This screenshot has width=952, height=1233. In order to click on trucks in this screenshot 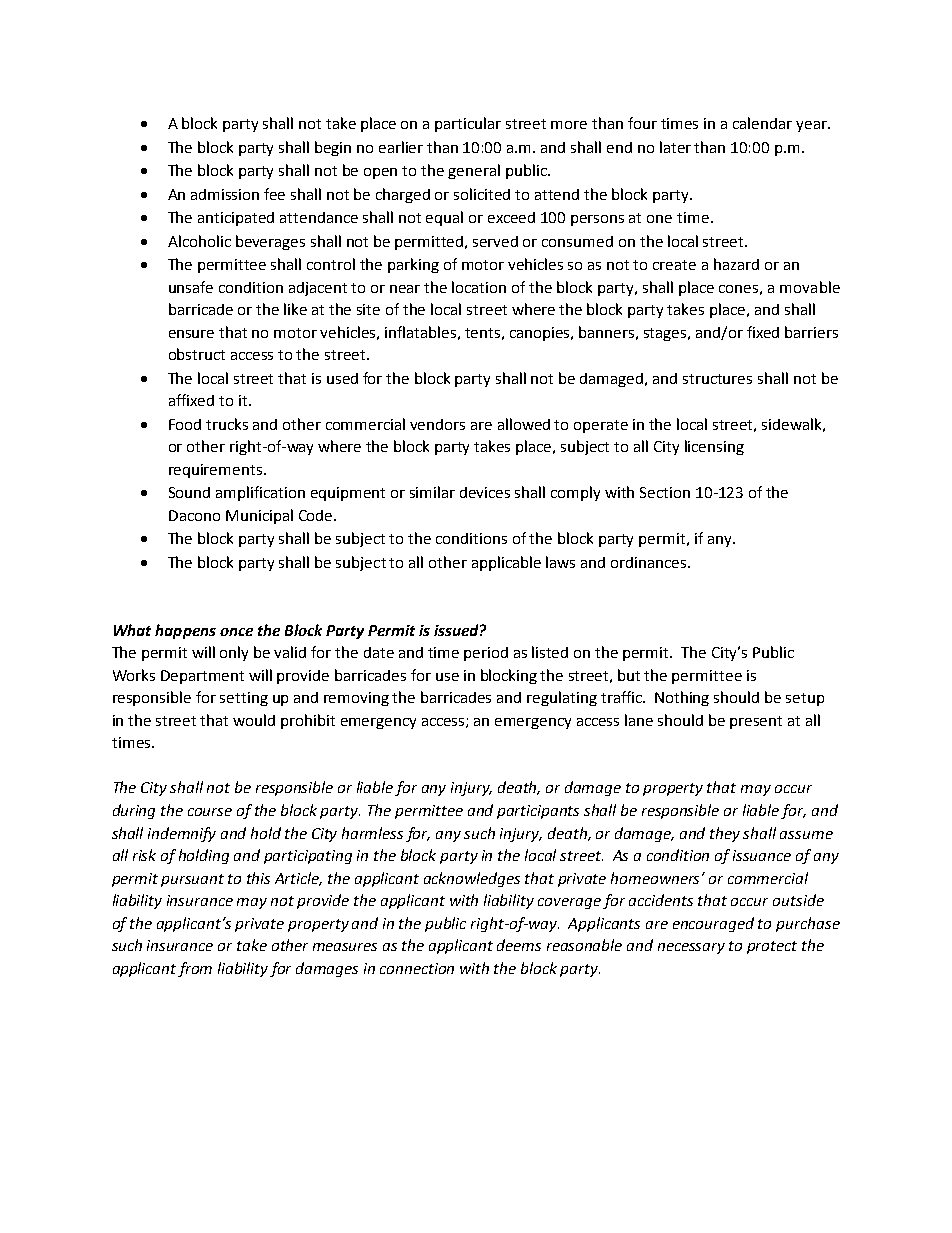, I will do `click(227, 424)`.
